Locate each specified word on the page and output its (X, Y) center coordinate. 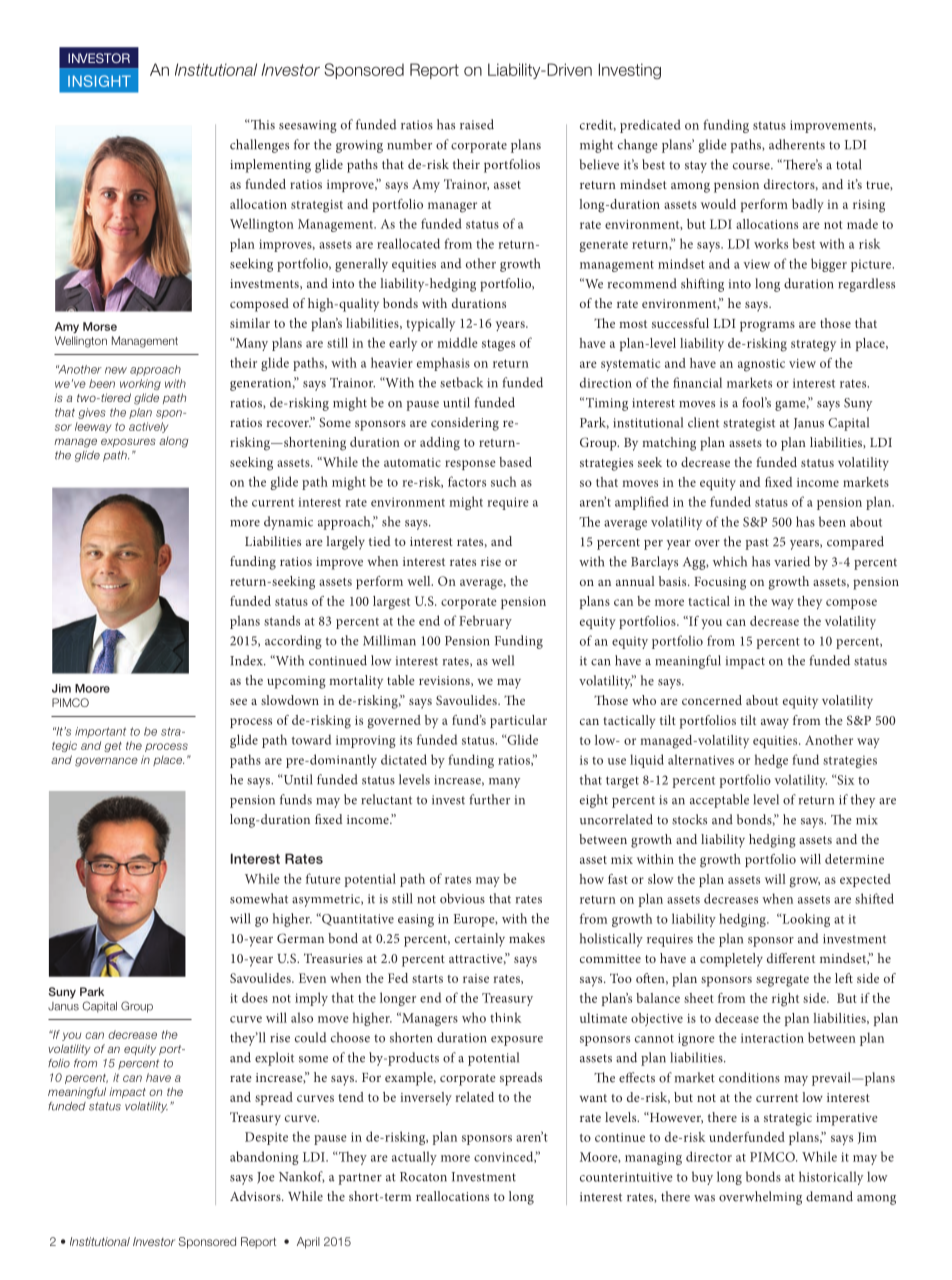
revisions (445, 681)
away (775, 723)
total (848, 164)
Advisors (256, 1196)
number (409, 144)
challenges (259, 146)
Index (247, 660)
